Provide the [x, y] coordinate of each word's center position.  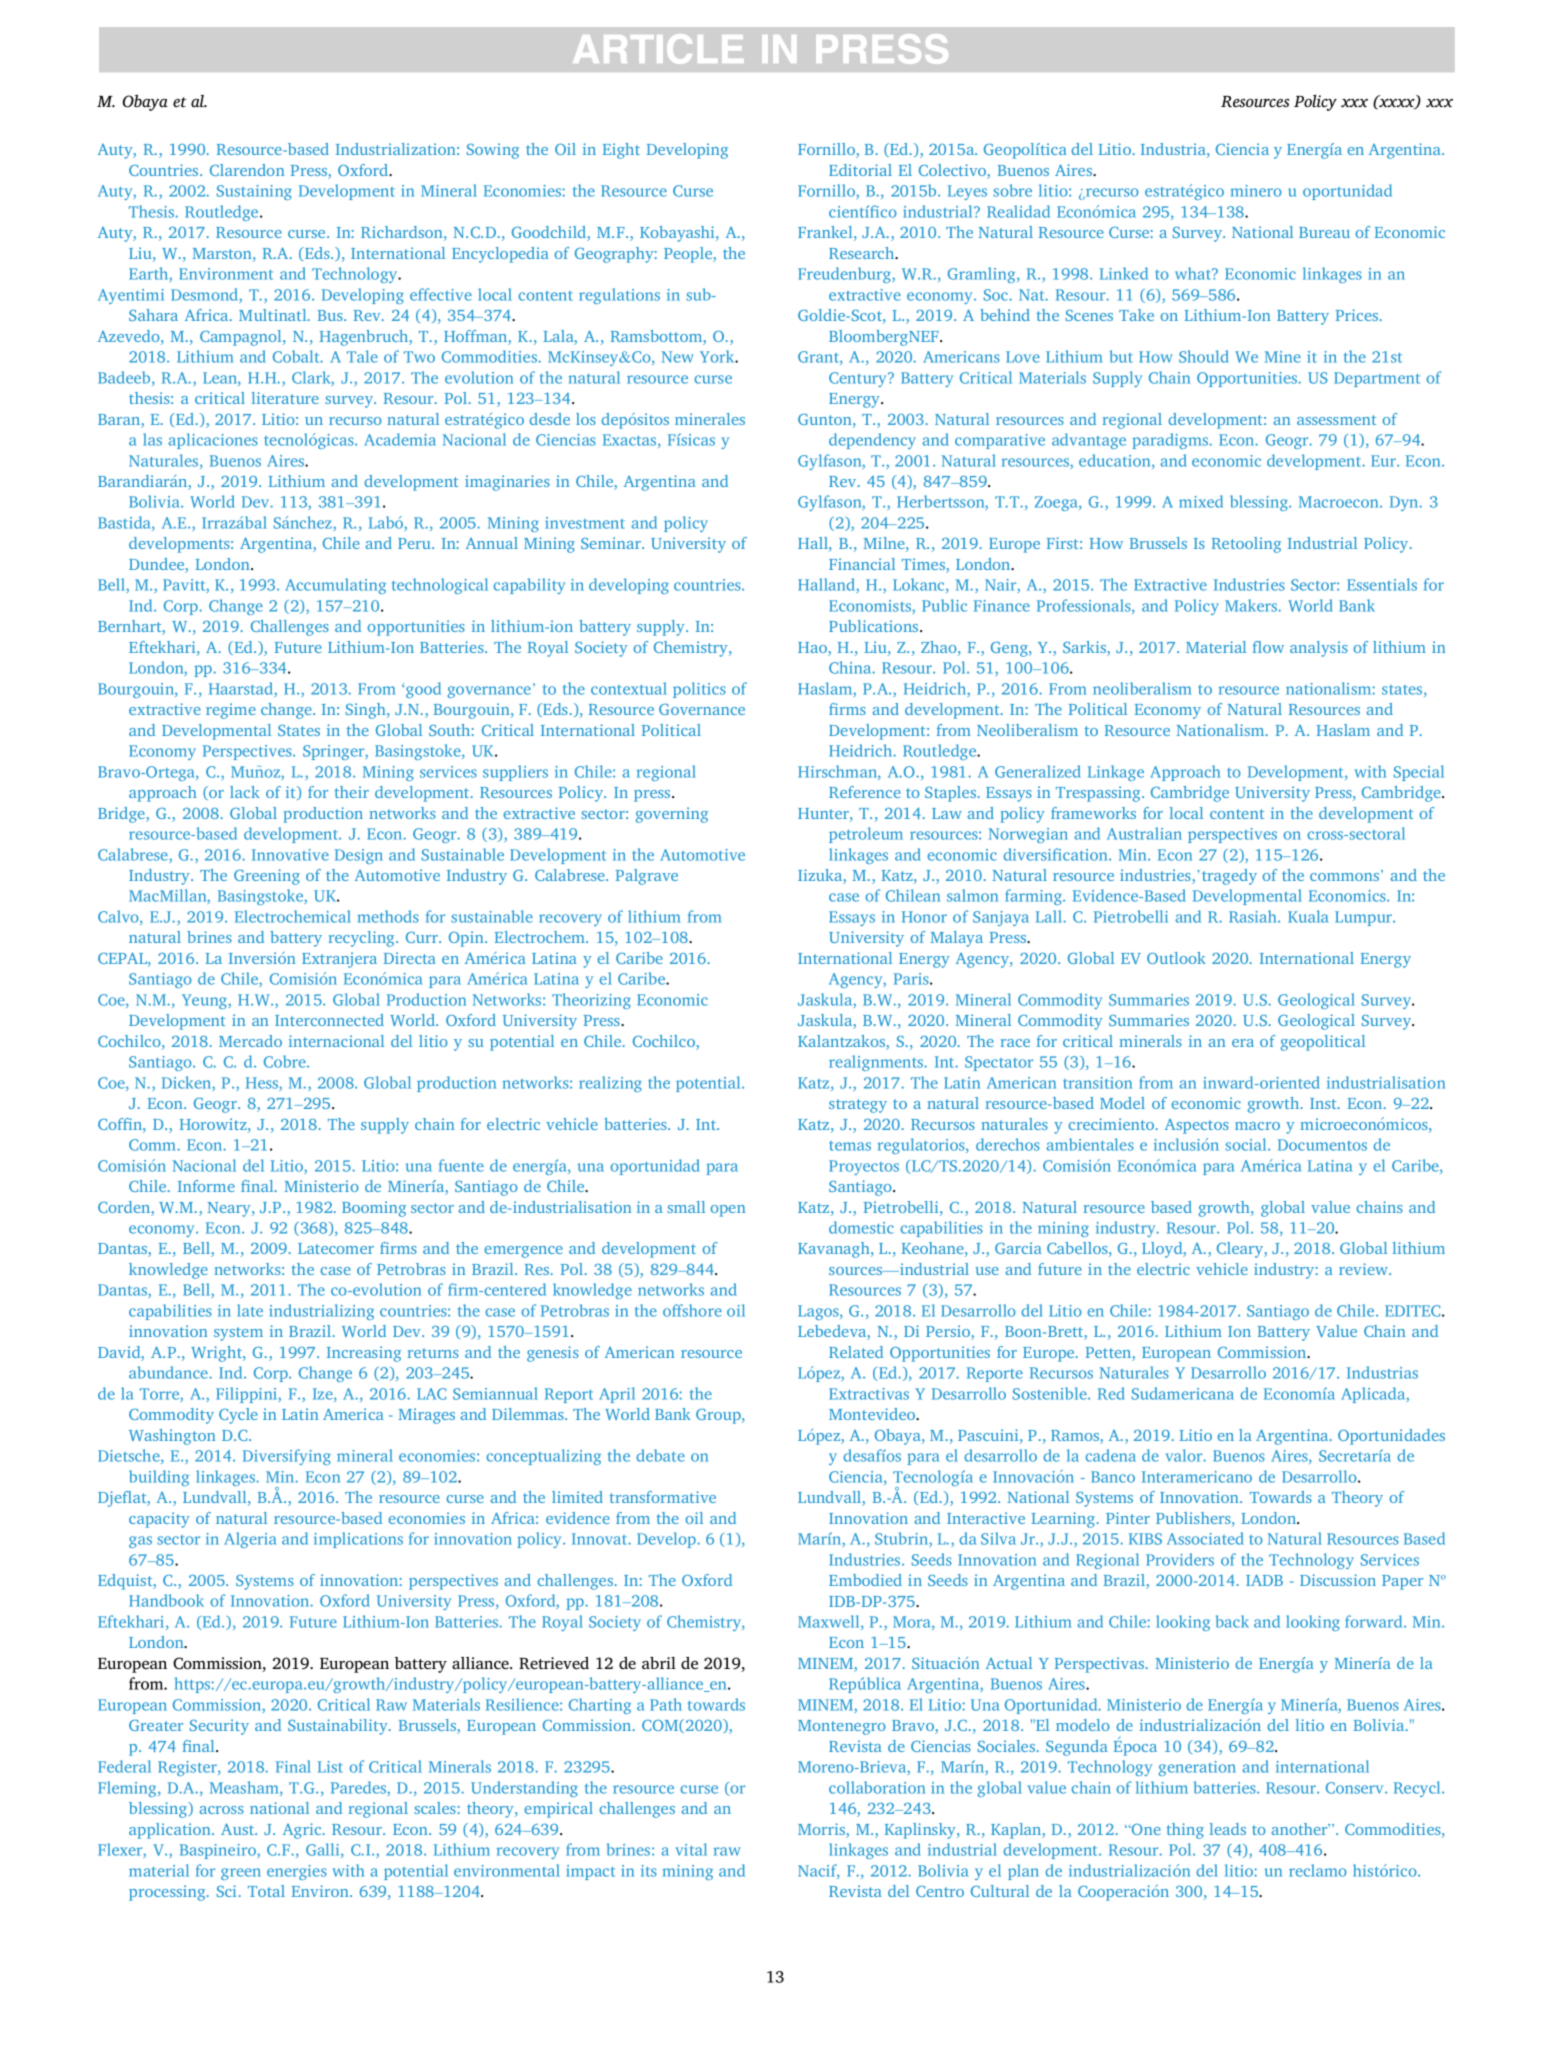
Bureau [1324, 232]
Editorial [860, 170]
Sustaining [254, 192]
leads [1228, 1829]
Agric [303, 1831]
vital [691, 1849]
